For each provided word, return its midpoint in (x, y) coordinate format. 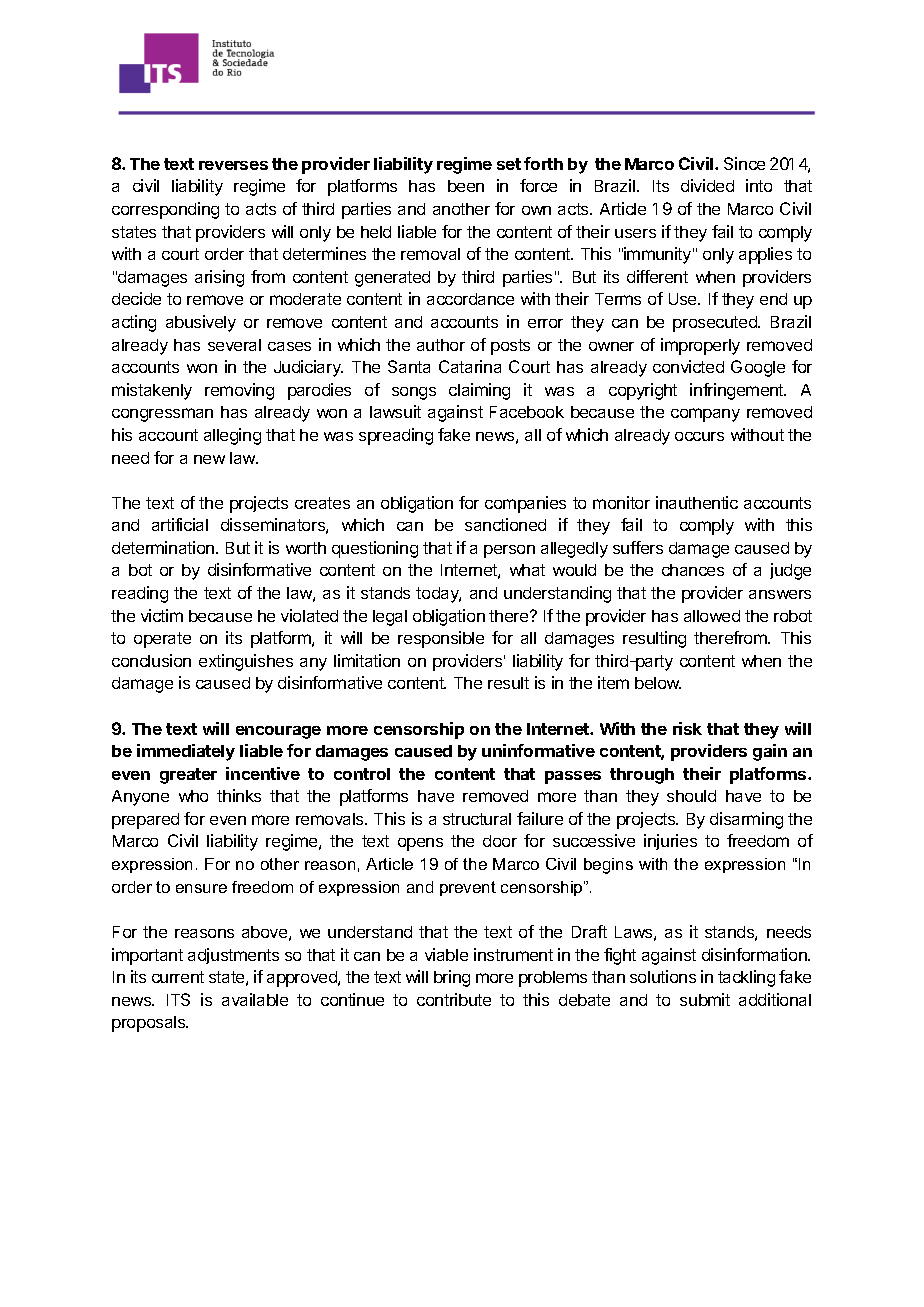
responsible (441, 639)
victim (162, 615)
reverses (233, 165)
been (466, 186)
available (255, 999)
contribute (454, 999)
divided (707, 185)
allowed (712, 616)
